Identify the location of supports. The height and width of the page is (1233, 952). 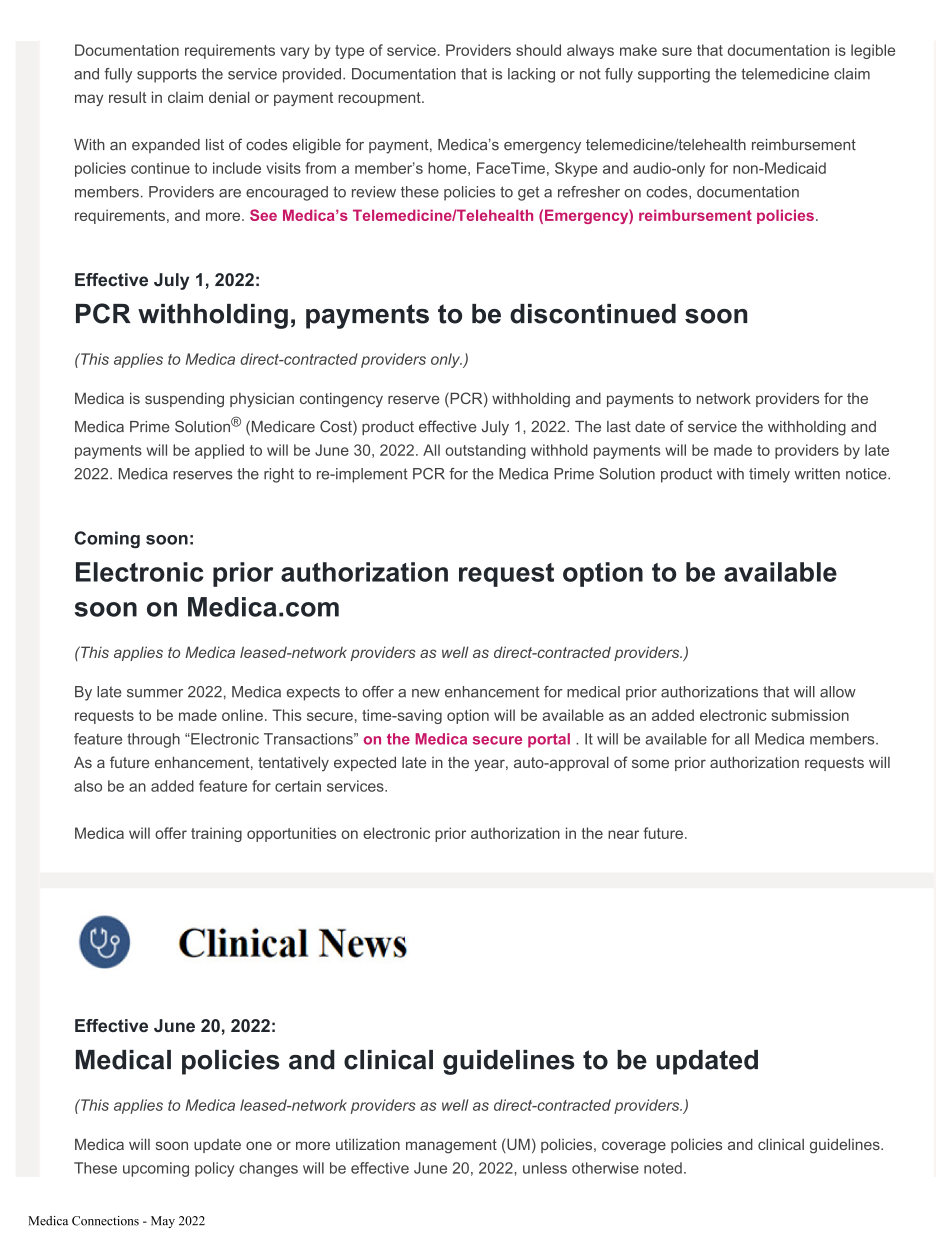
(167, 75).
